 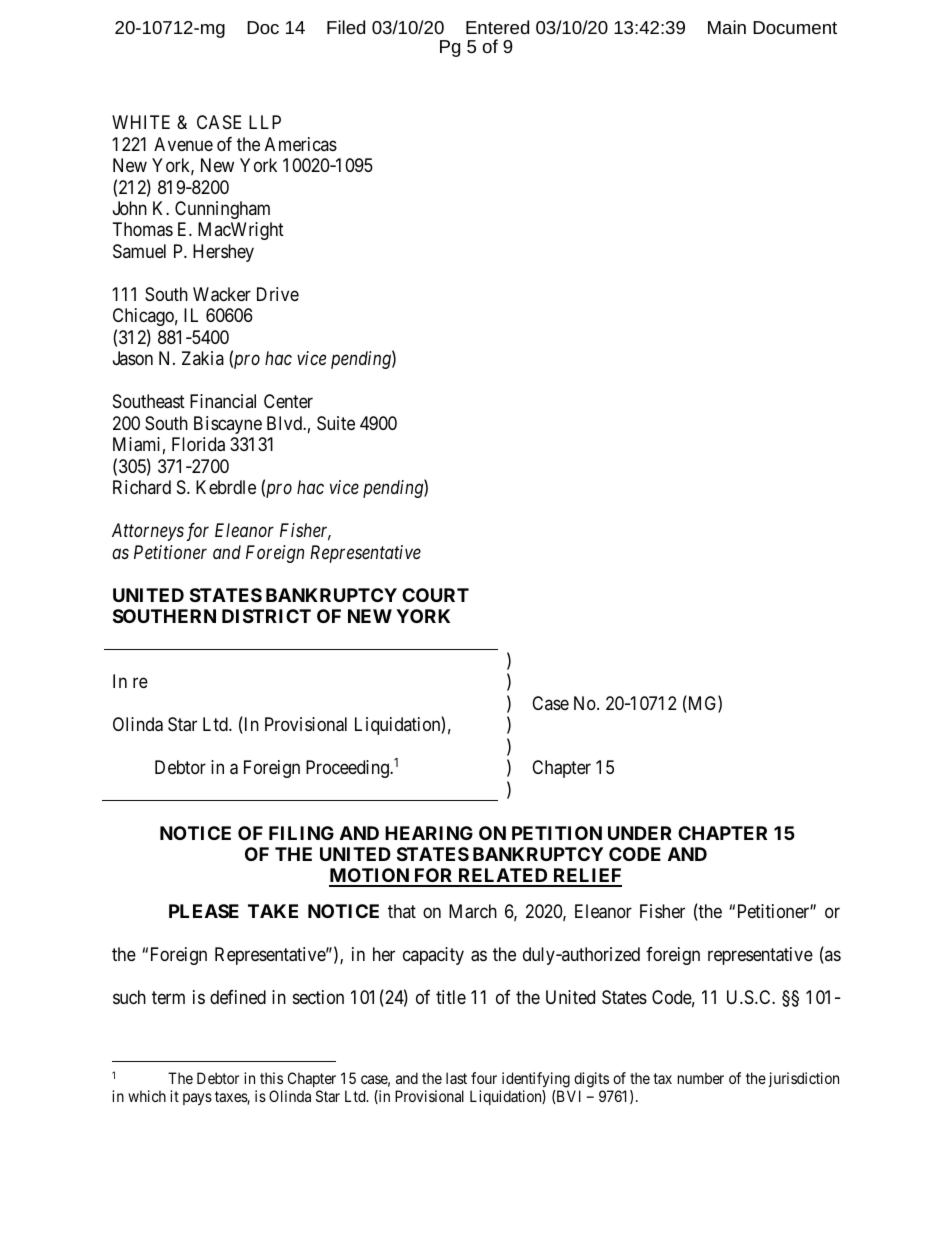 What do you see at coordinates (497, 27) in the page?
I see `Entered` at bounding box center [497, 27].
